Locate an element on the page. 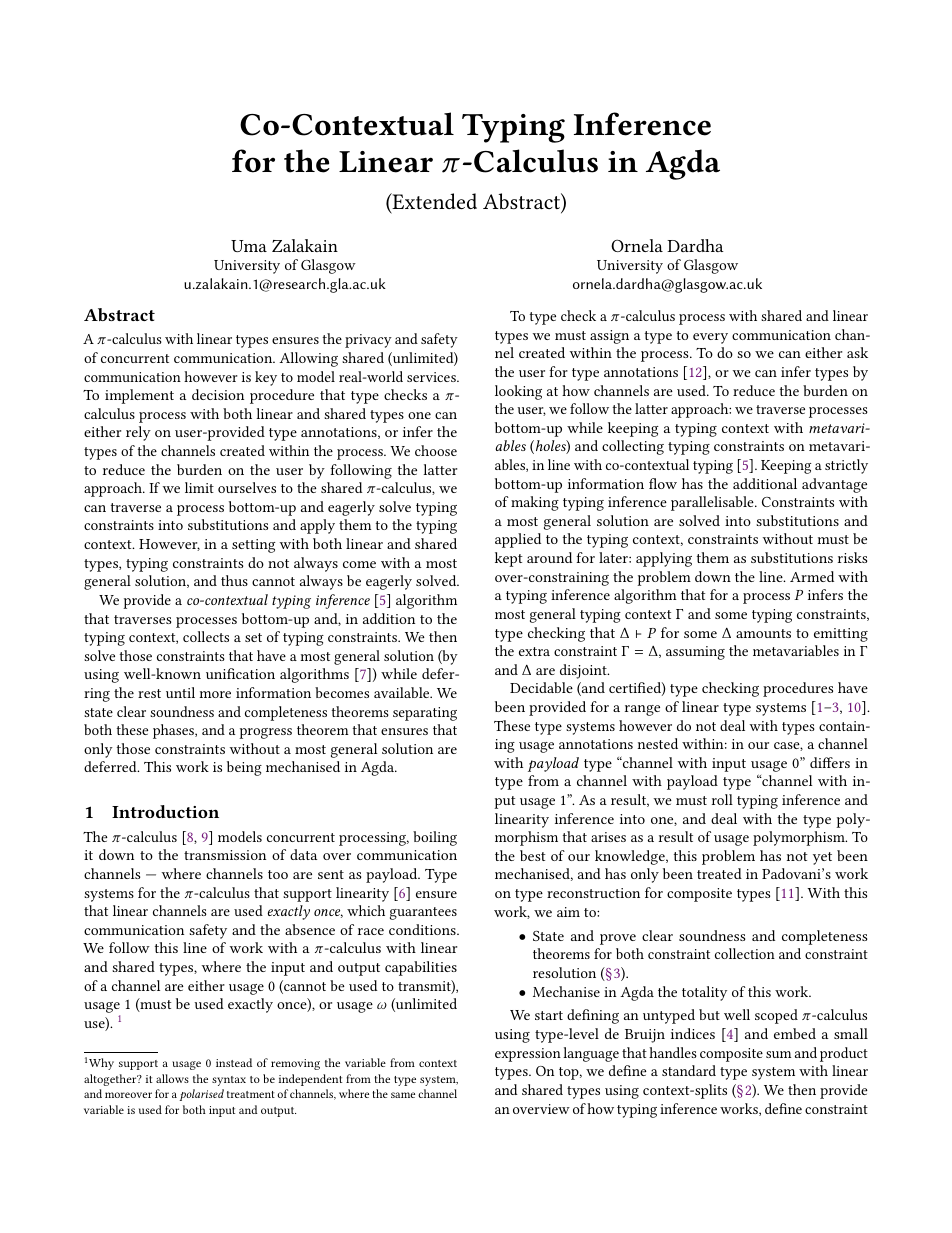  Uma is located at coordinates (249, 246).
